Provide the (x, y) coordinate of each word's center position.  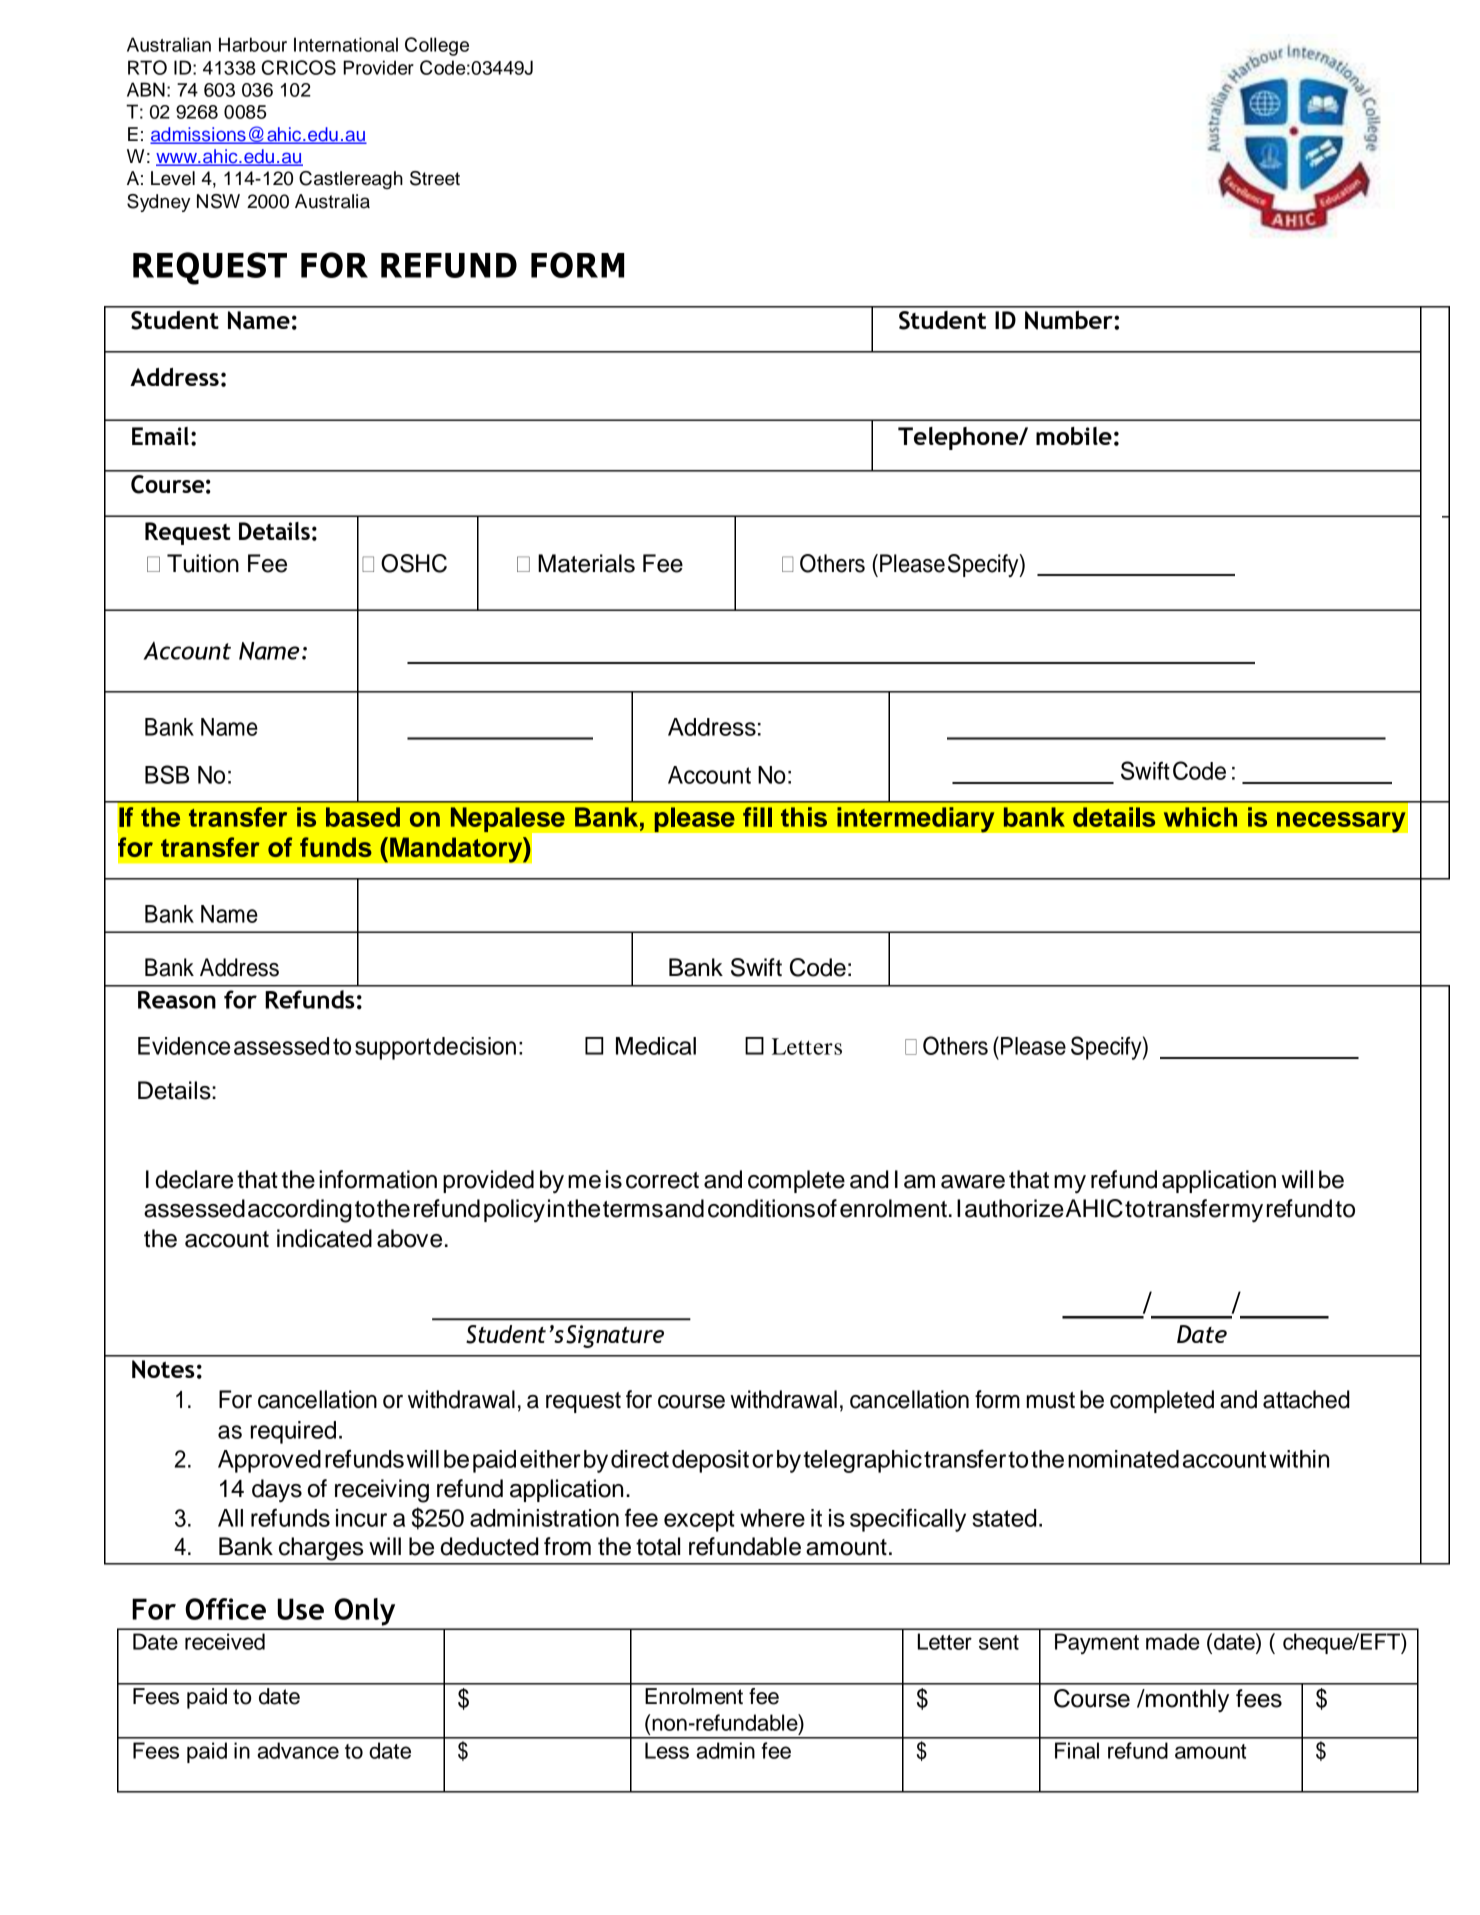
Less (667, 1750)
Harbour (253, 44)
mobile (1074, 436)
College (437, 46)
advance (298, 1750)
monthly (1186, 1701)
